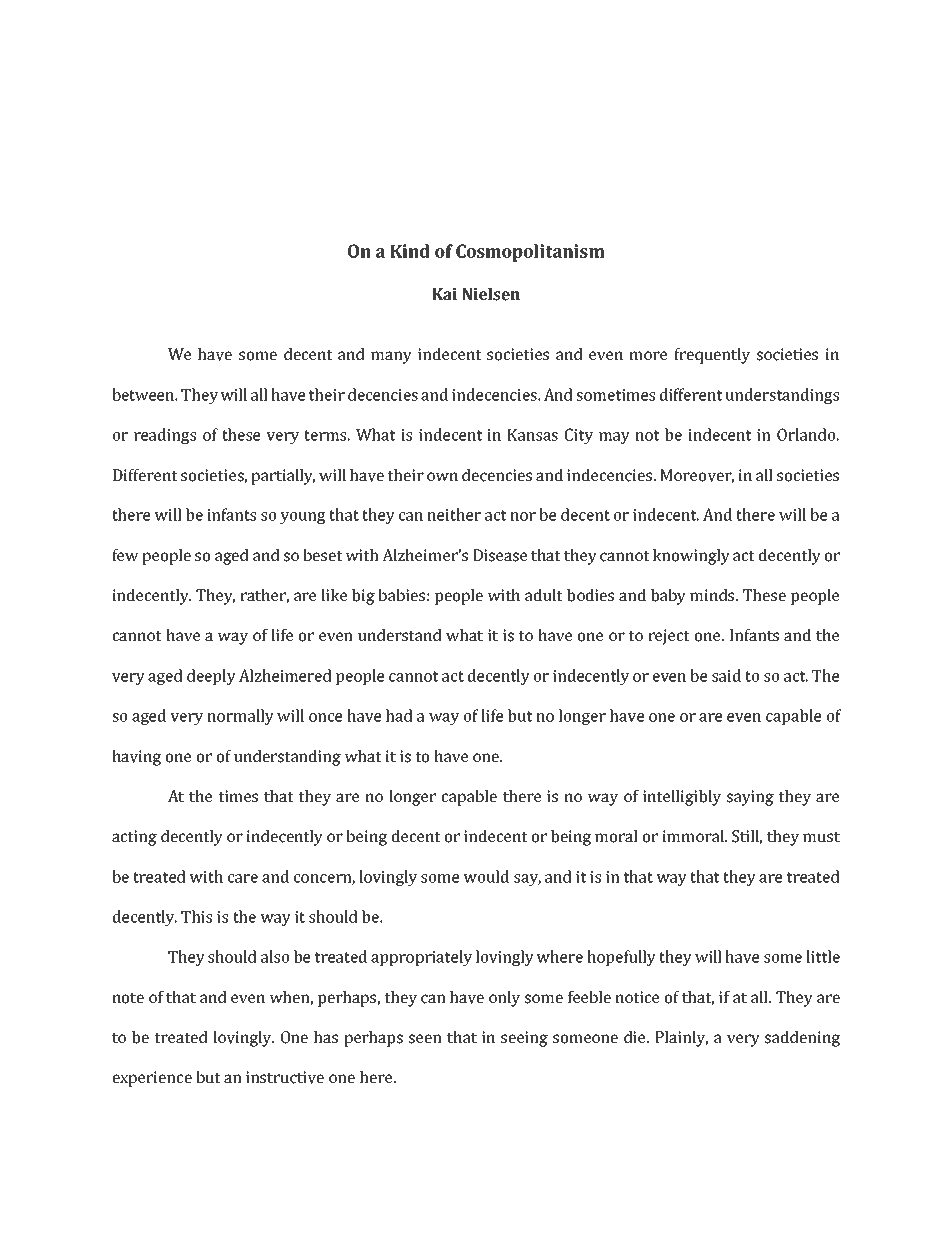  I want to click on knowingly, so click(691, 557).
